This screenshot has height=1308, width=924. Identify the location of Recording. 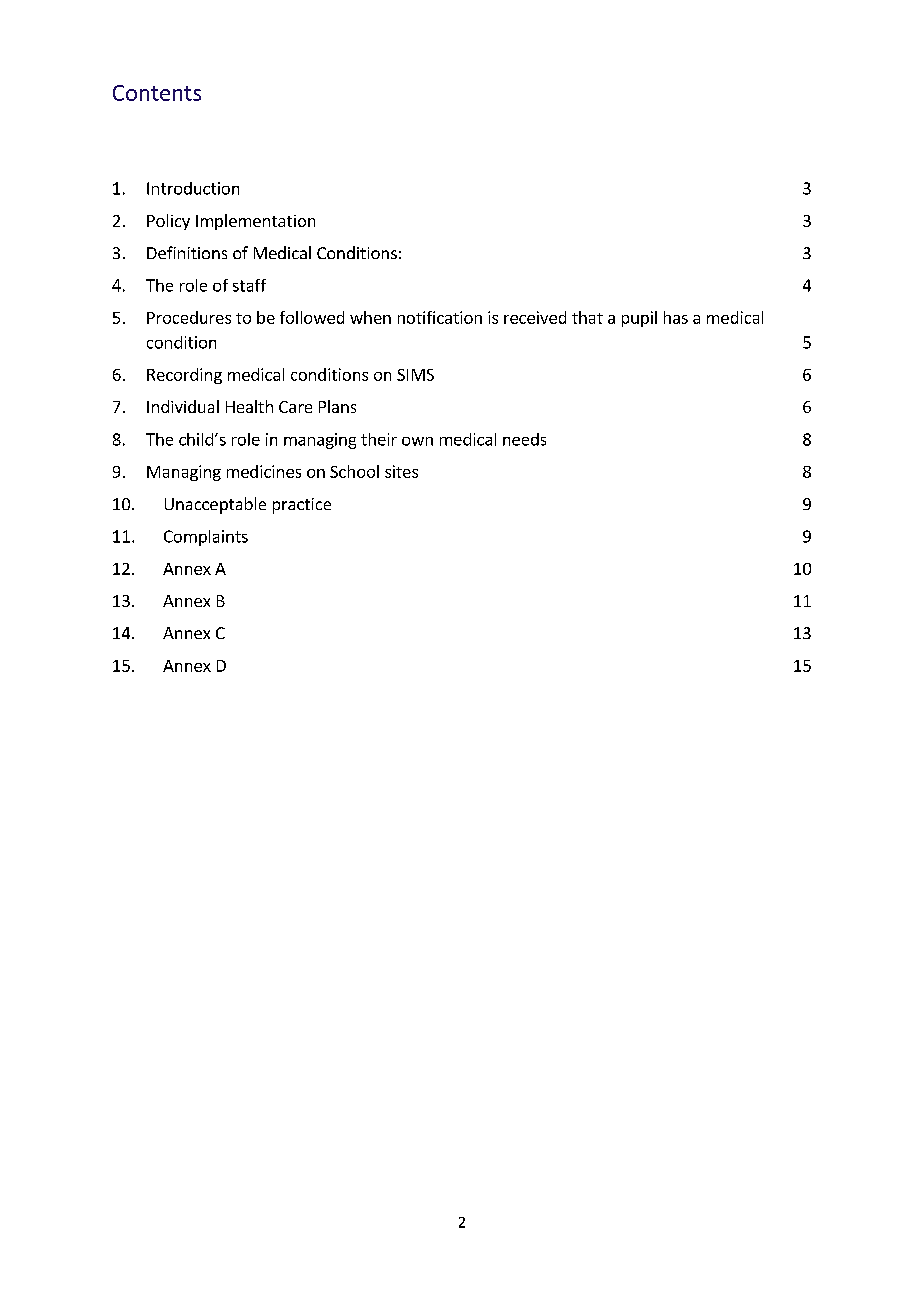
(184, 376).
